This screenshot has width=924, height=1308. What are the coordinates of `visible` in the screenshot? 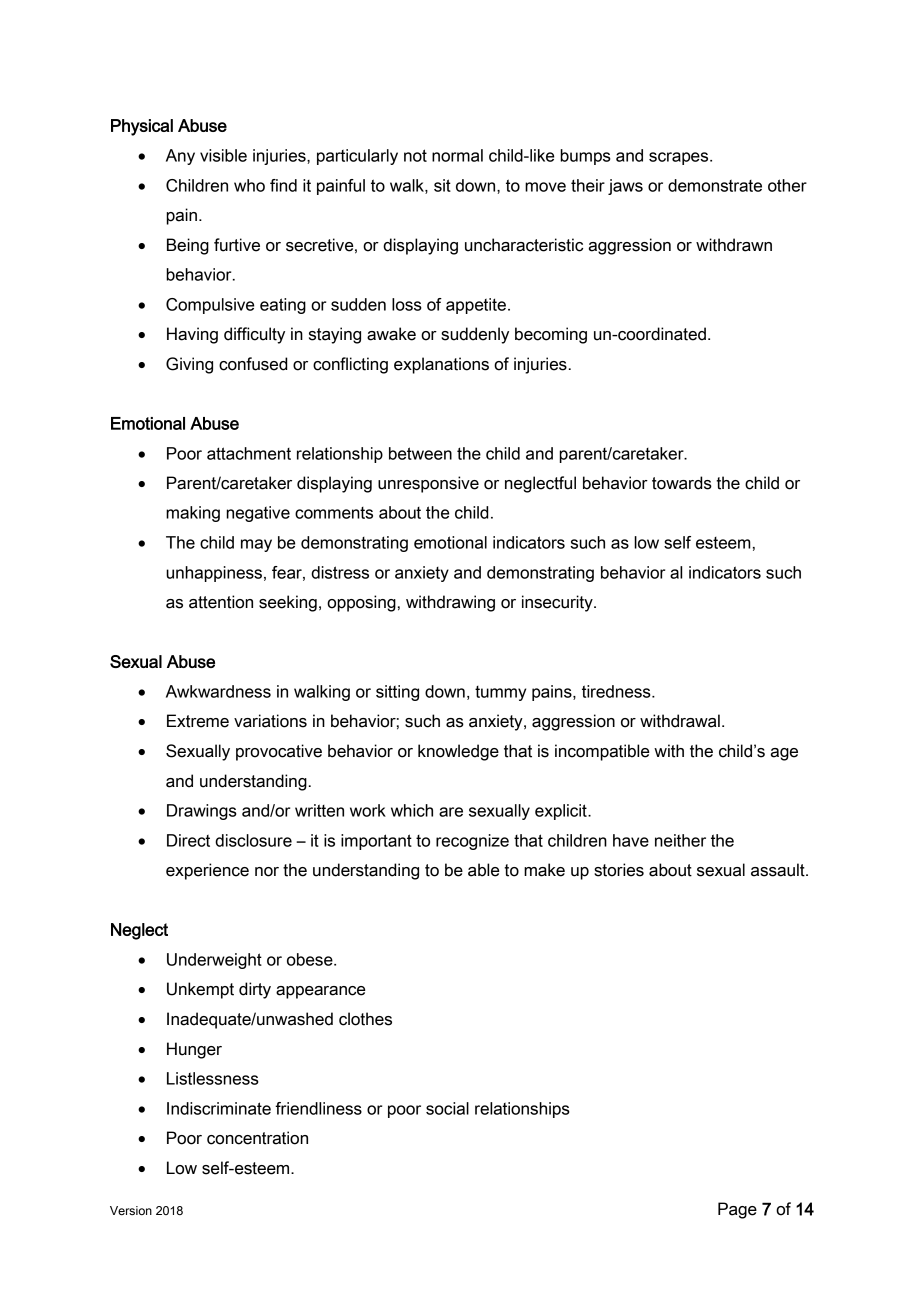 It's located at (223, 155).
